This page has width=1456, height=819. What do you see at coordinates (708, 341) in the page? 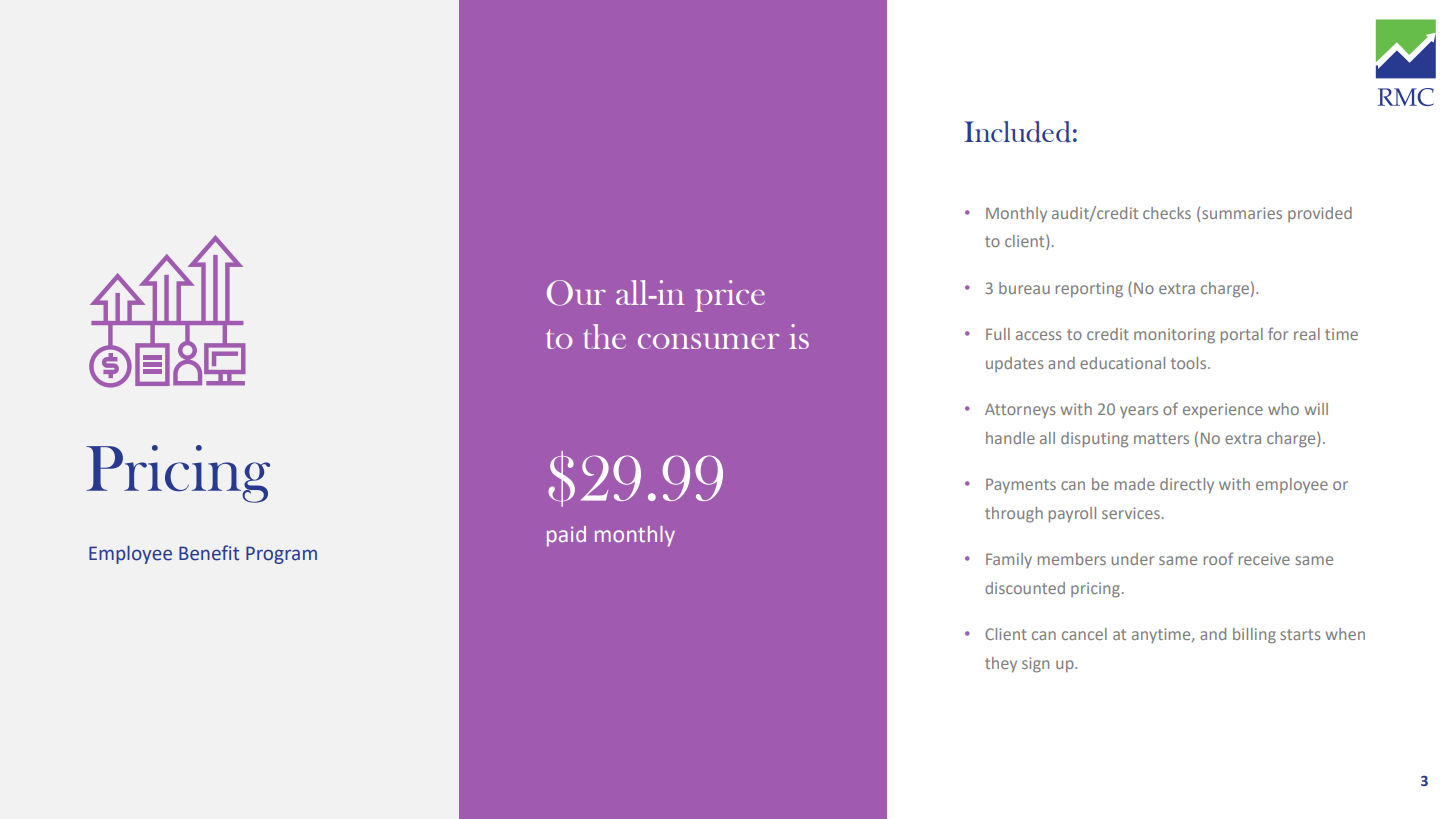
I see `consumer` at bounding box center [708, 341].
